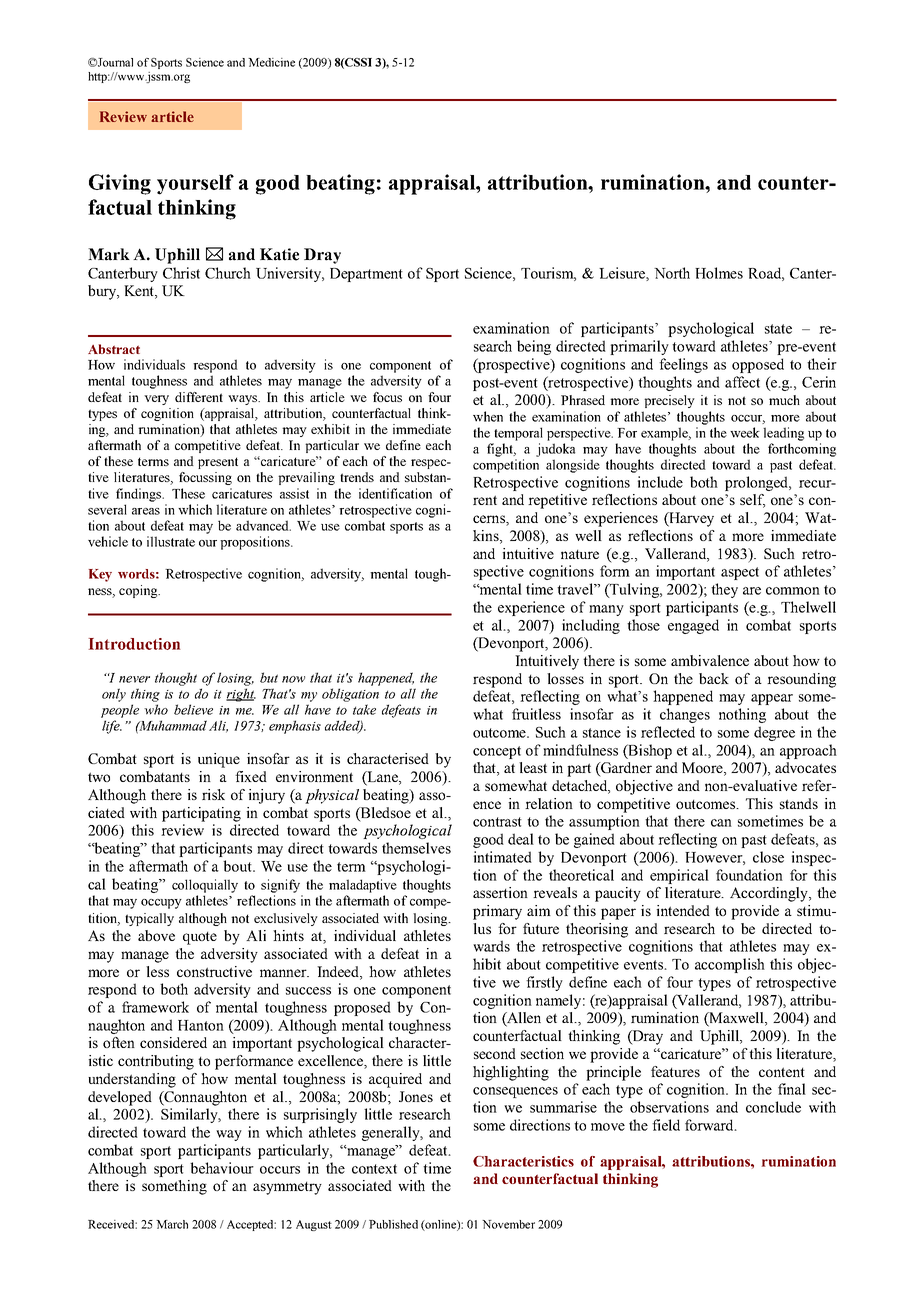 The height and width of the image is (1308, 924). What do you see at coordinates (497, 822) in the image?
I see `contrast` at bounding box center [497, 822].
